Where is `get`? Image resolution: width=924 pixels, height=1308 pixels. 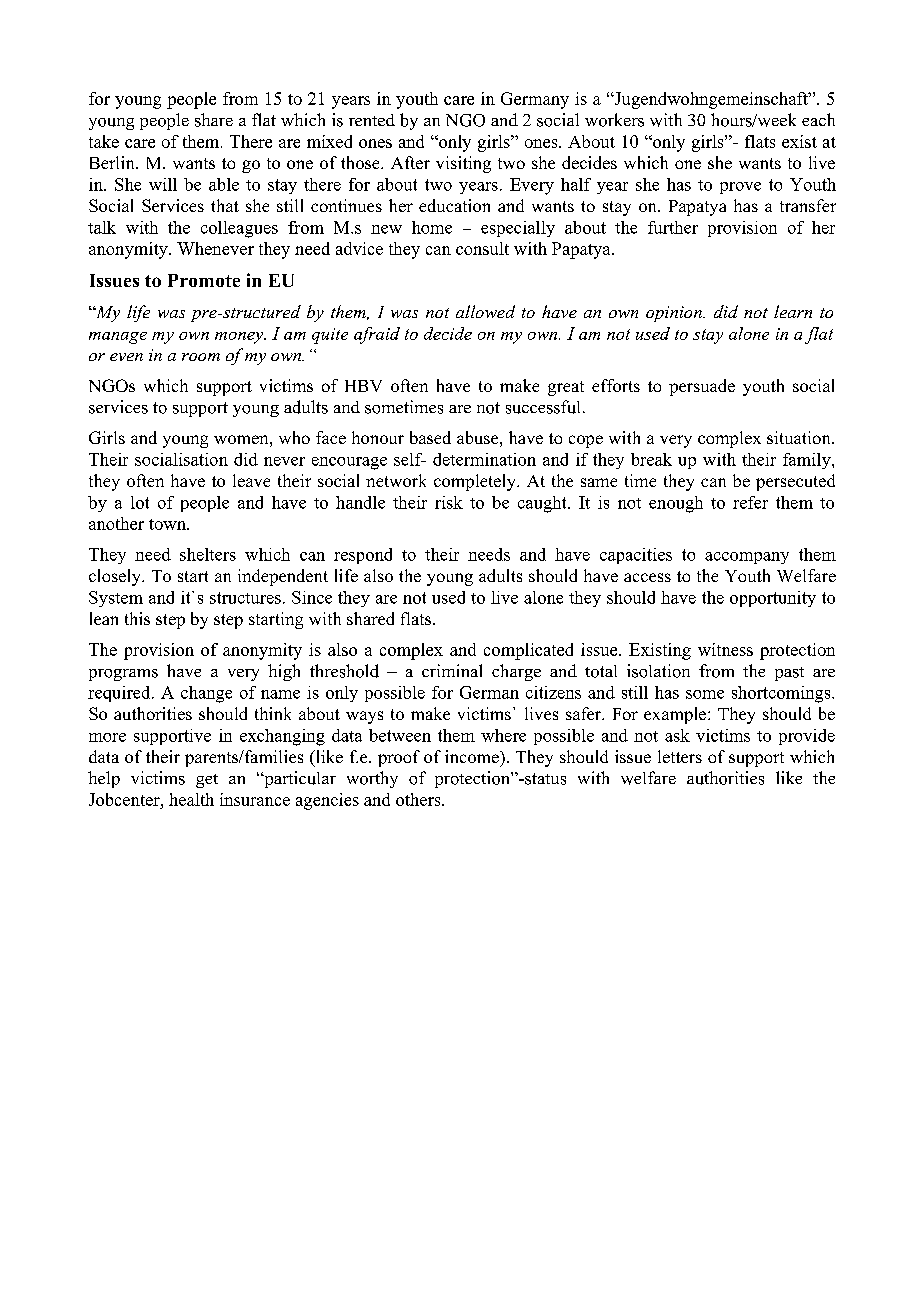 get is located at coordinates (207, 781).
